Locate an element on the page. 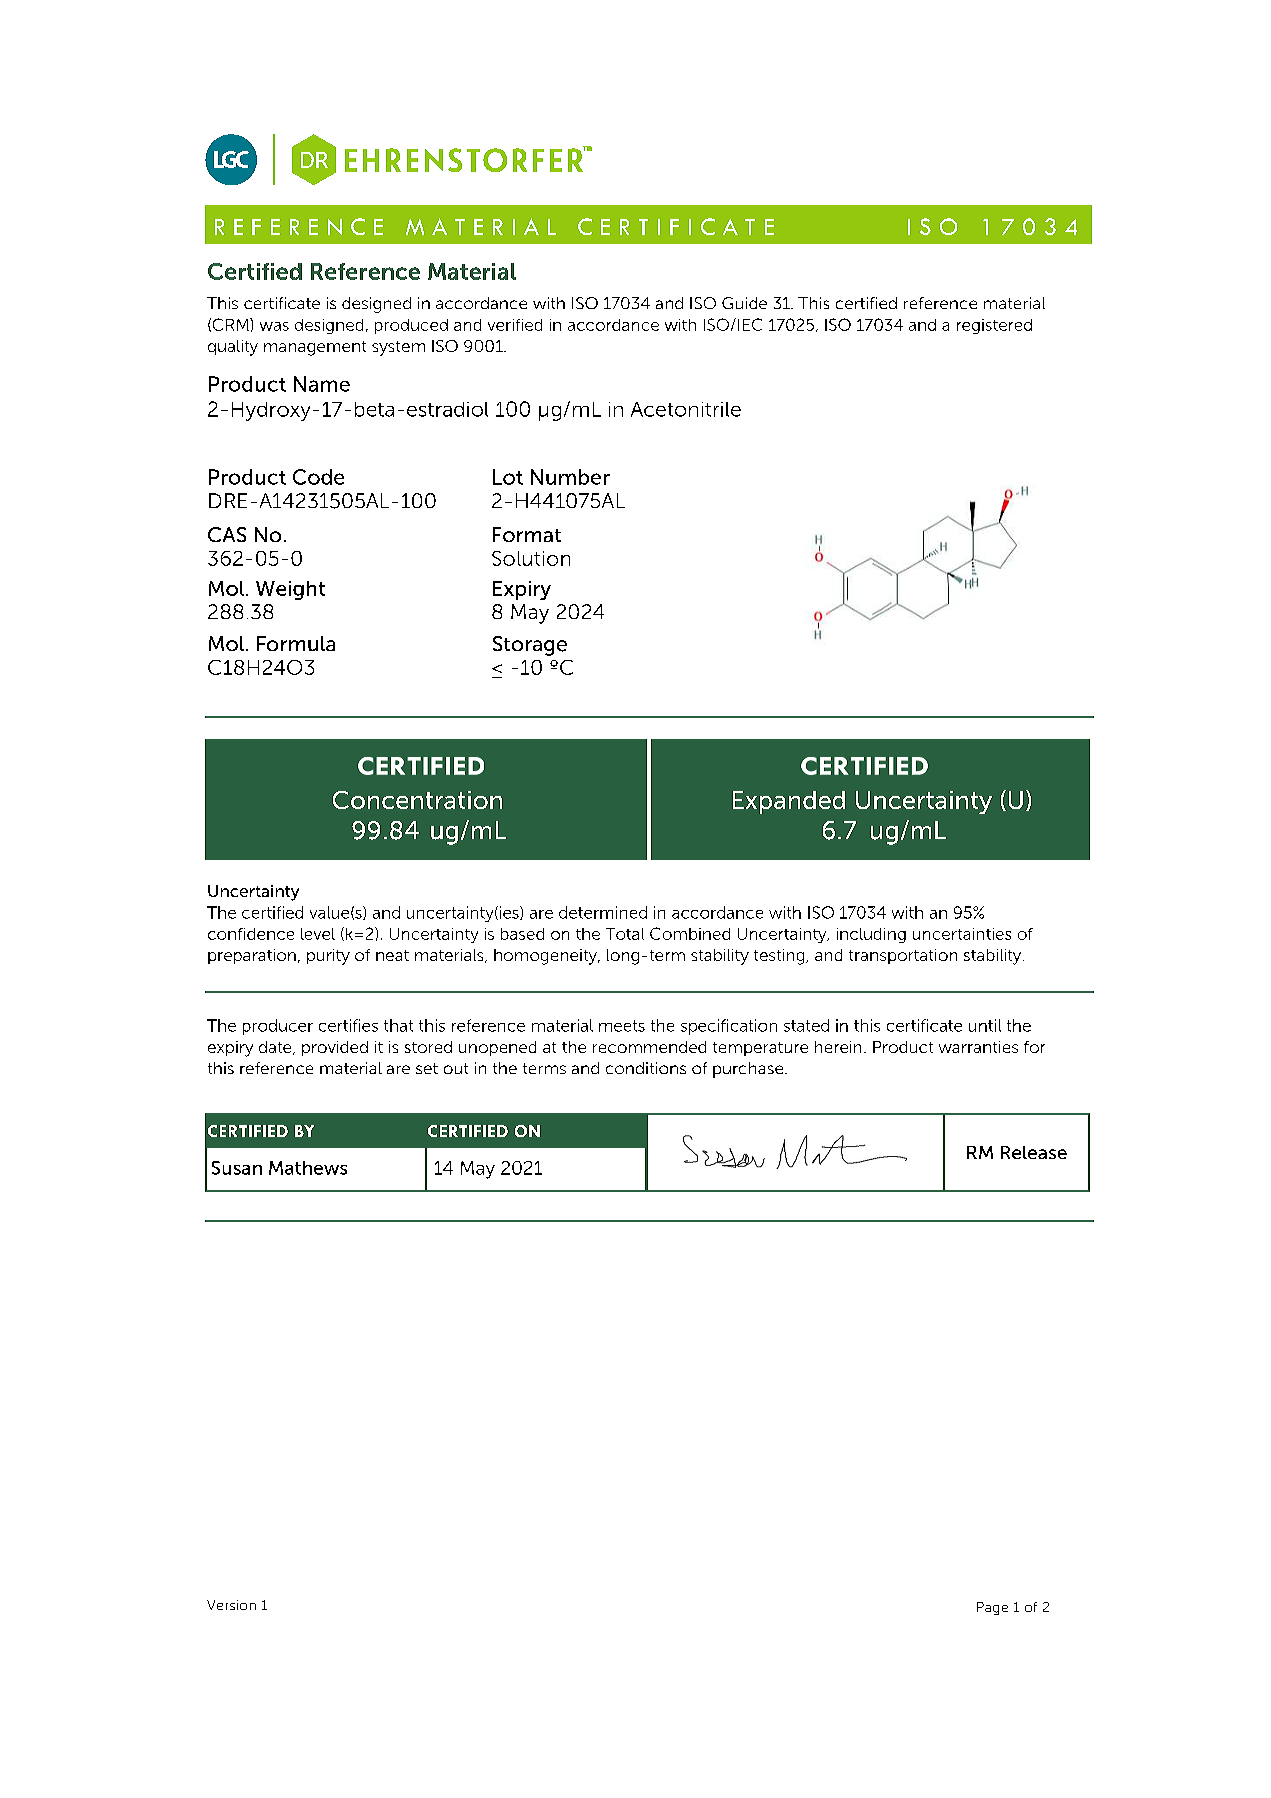  Version is located at coordinates (231, 1605).
